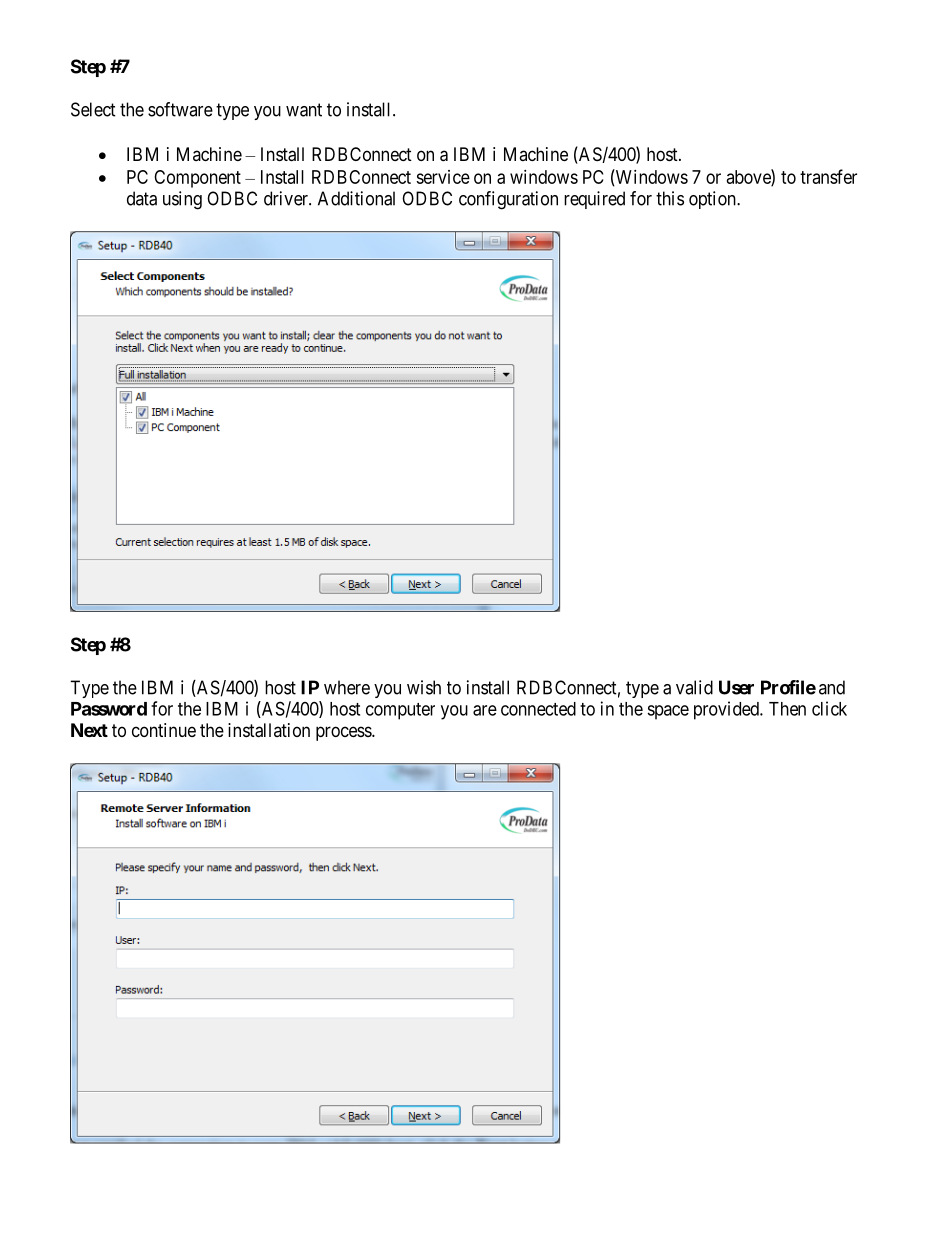  I want to click on continue, so click(164, 730).
